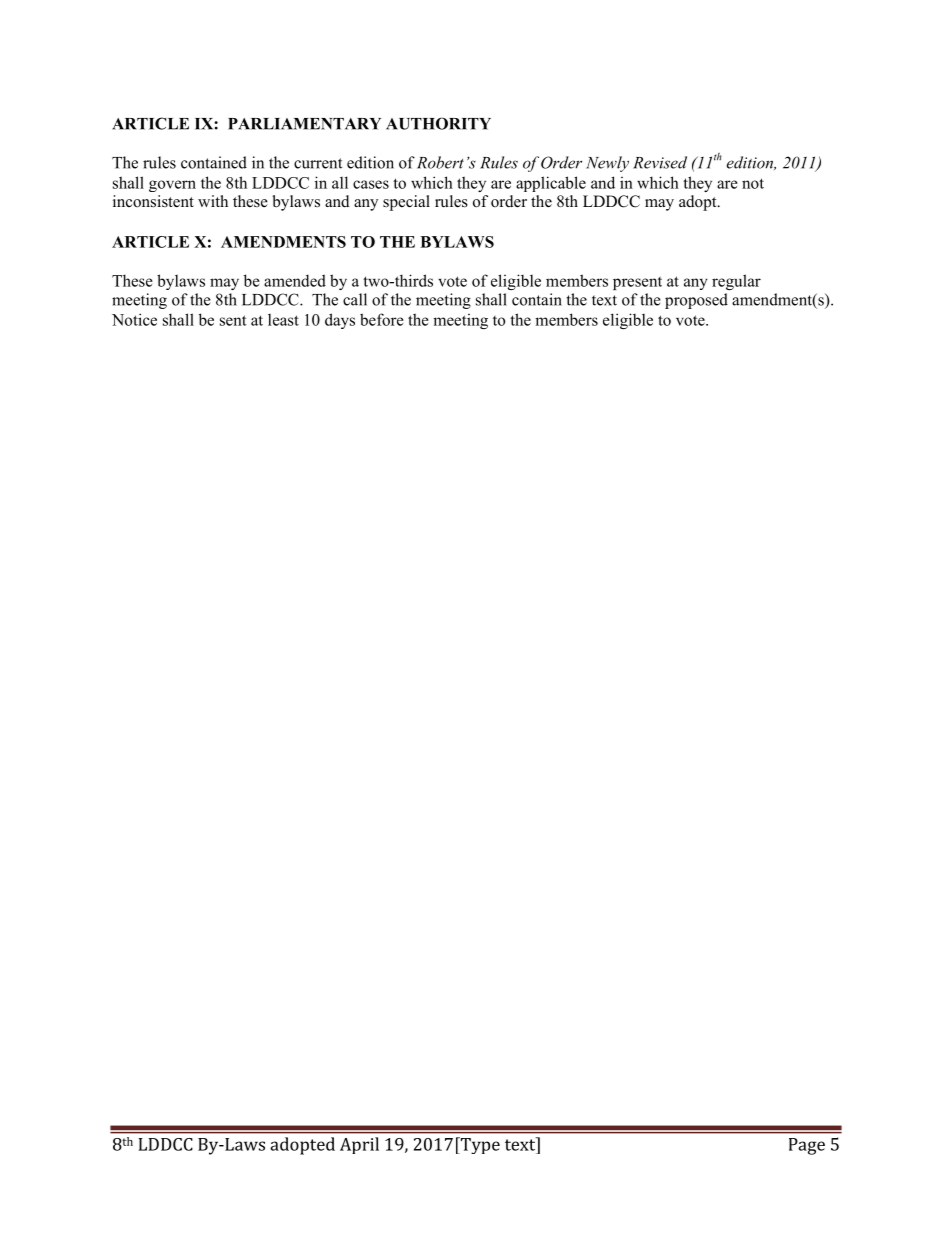 This screenshot has width=952, height=1233. What do you see at coordinates (696, 301) in the screenshot?
I see `proposed` at bounding box center [696, 301].
